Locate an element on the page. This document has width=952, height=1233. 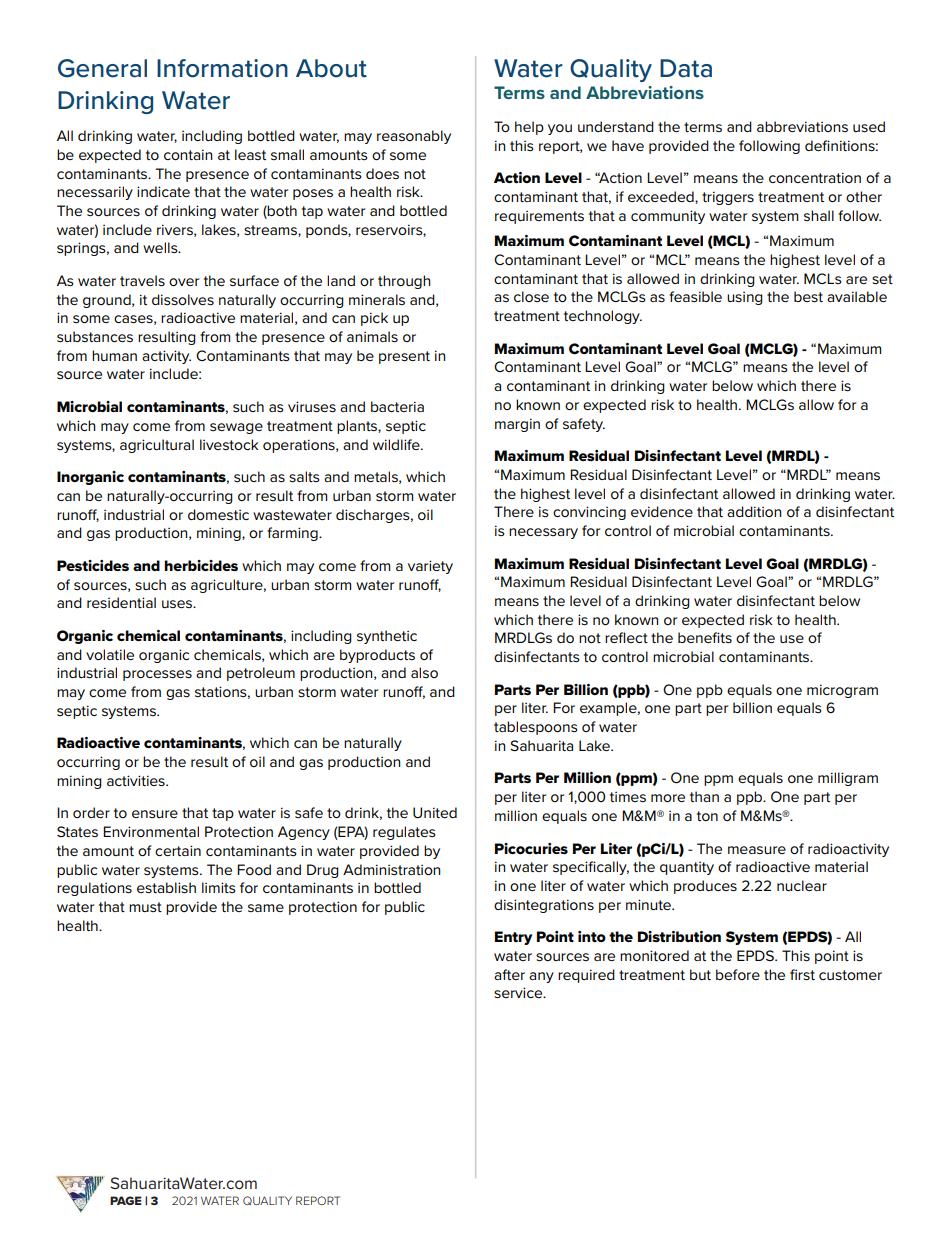
first is located at coordinates (802, 974).
